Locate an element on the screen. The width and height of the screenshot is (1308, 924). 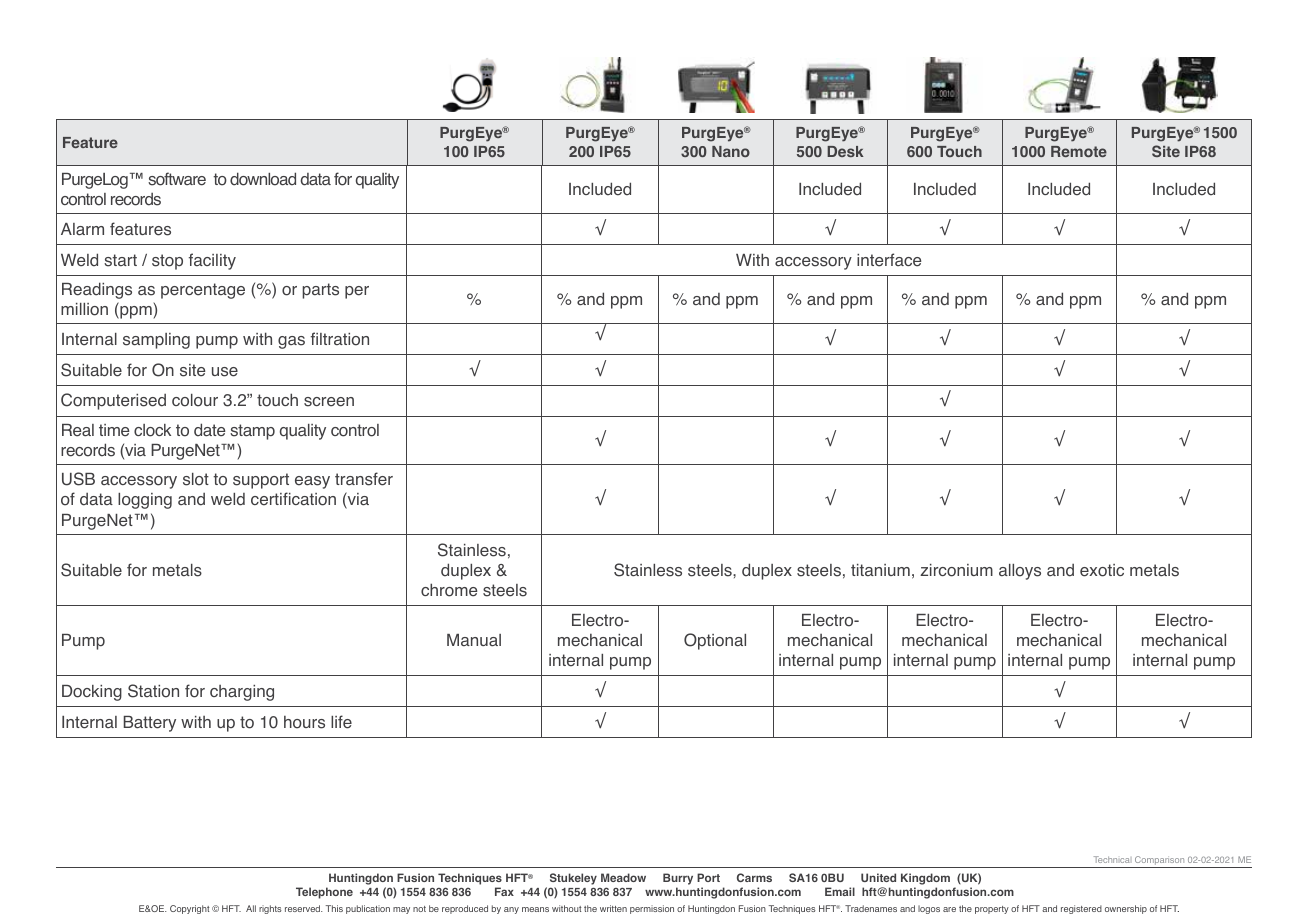
alloys is located at coordinates (1020, 572).
